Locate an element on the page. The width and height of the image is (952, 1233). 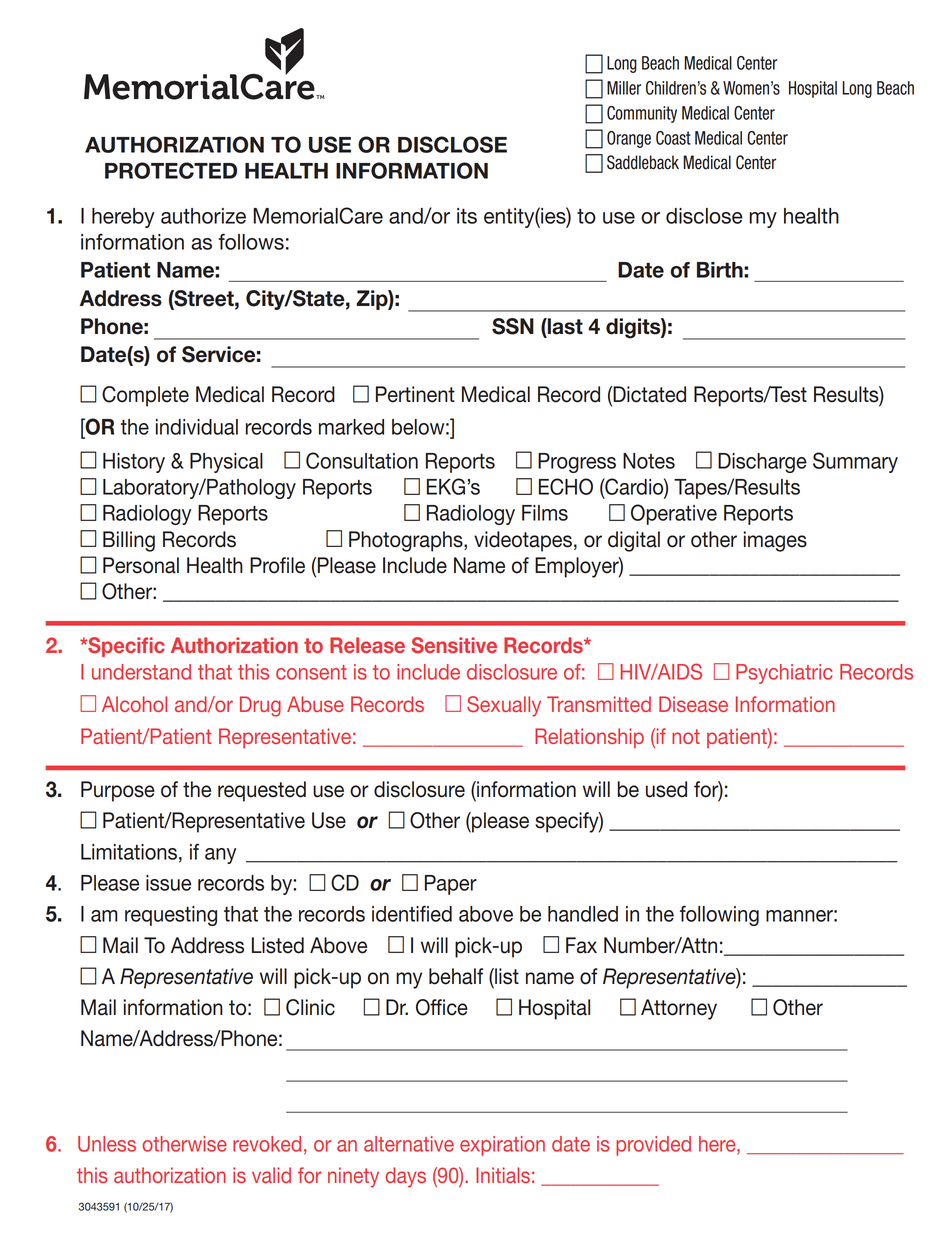
PROTECTED is located at coordinates (171, 170).
